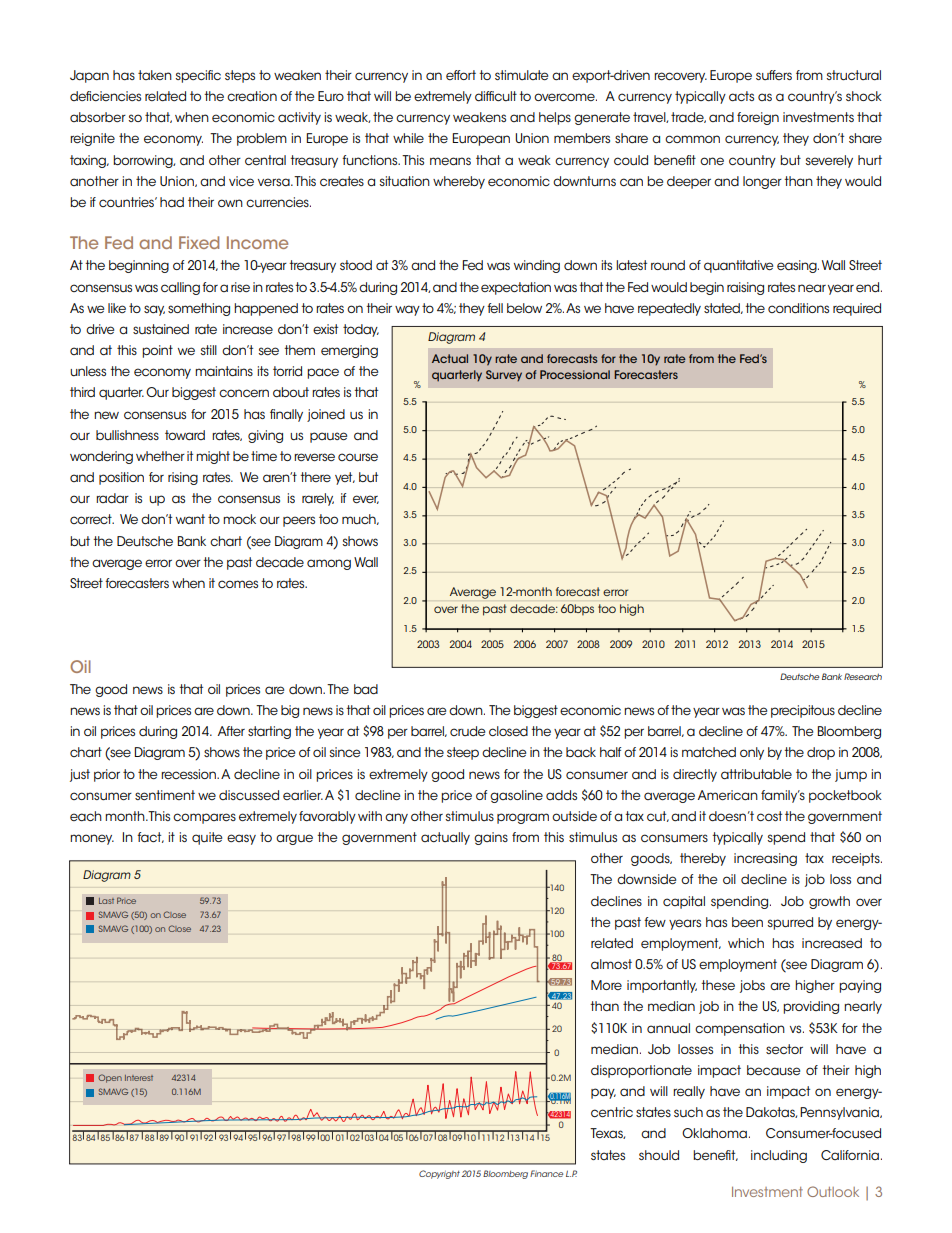 The image size is (952, 1233). I want to click on Research, so click(863, 676).
